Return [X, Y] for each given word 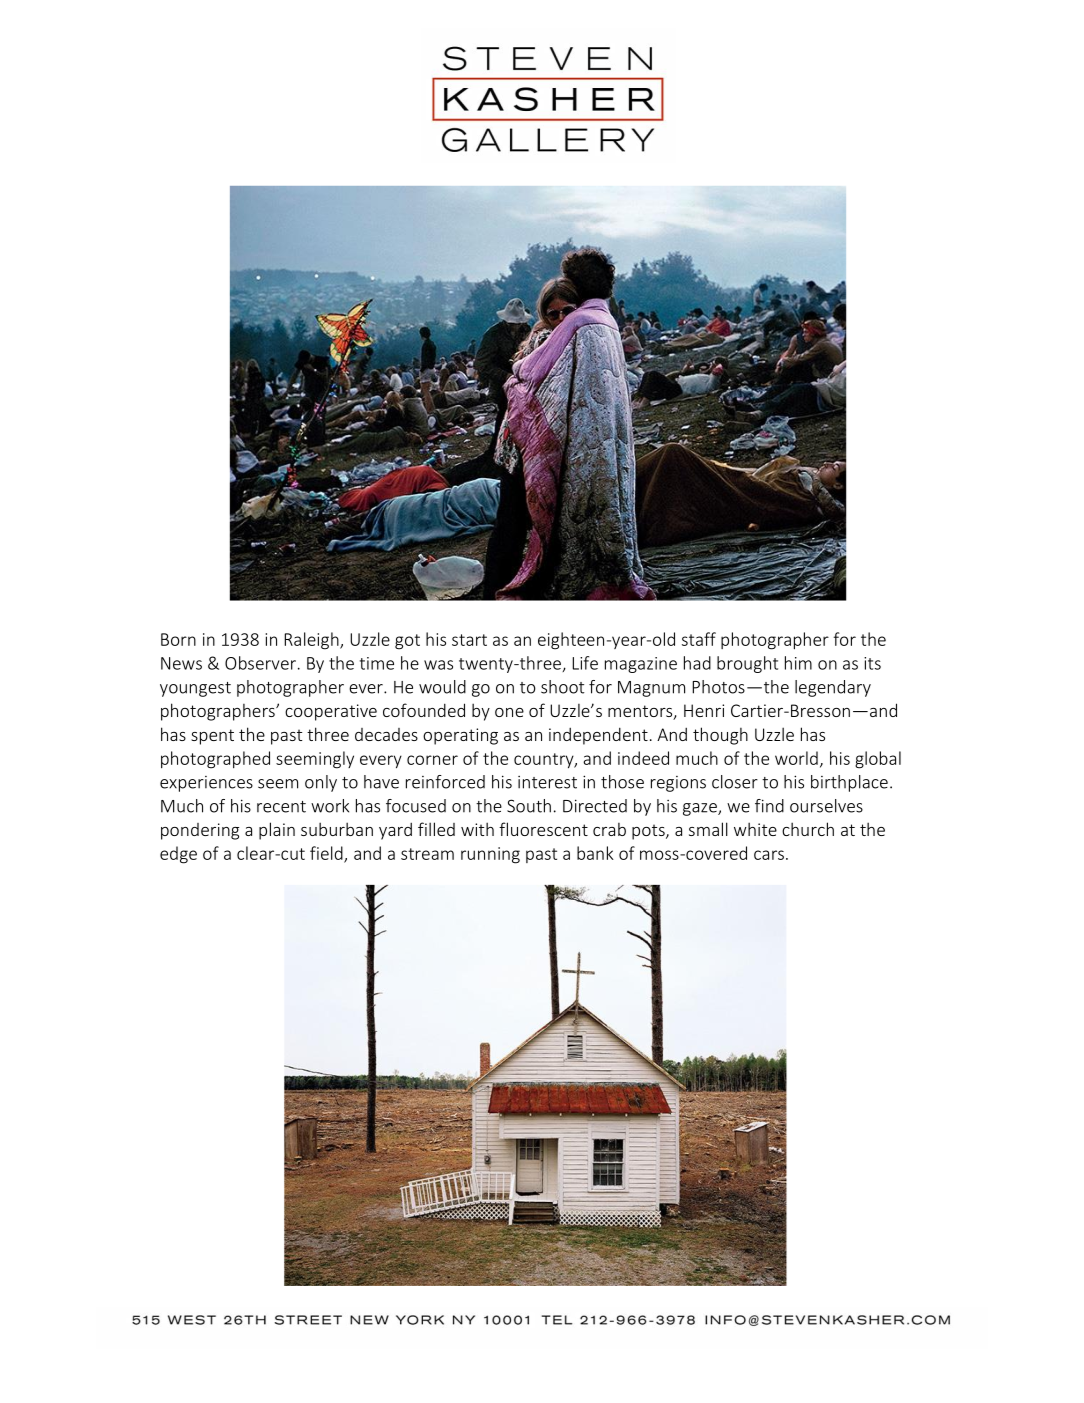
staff [699, 639]
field [327, 854]
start [469, 640]
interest [547, 782]
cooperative [331, 712]
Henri [704, 710]
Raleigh [312, 641]
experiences [206, 784]
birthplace [849, 783]
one [509, 712]
